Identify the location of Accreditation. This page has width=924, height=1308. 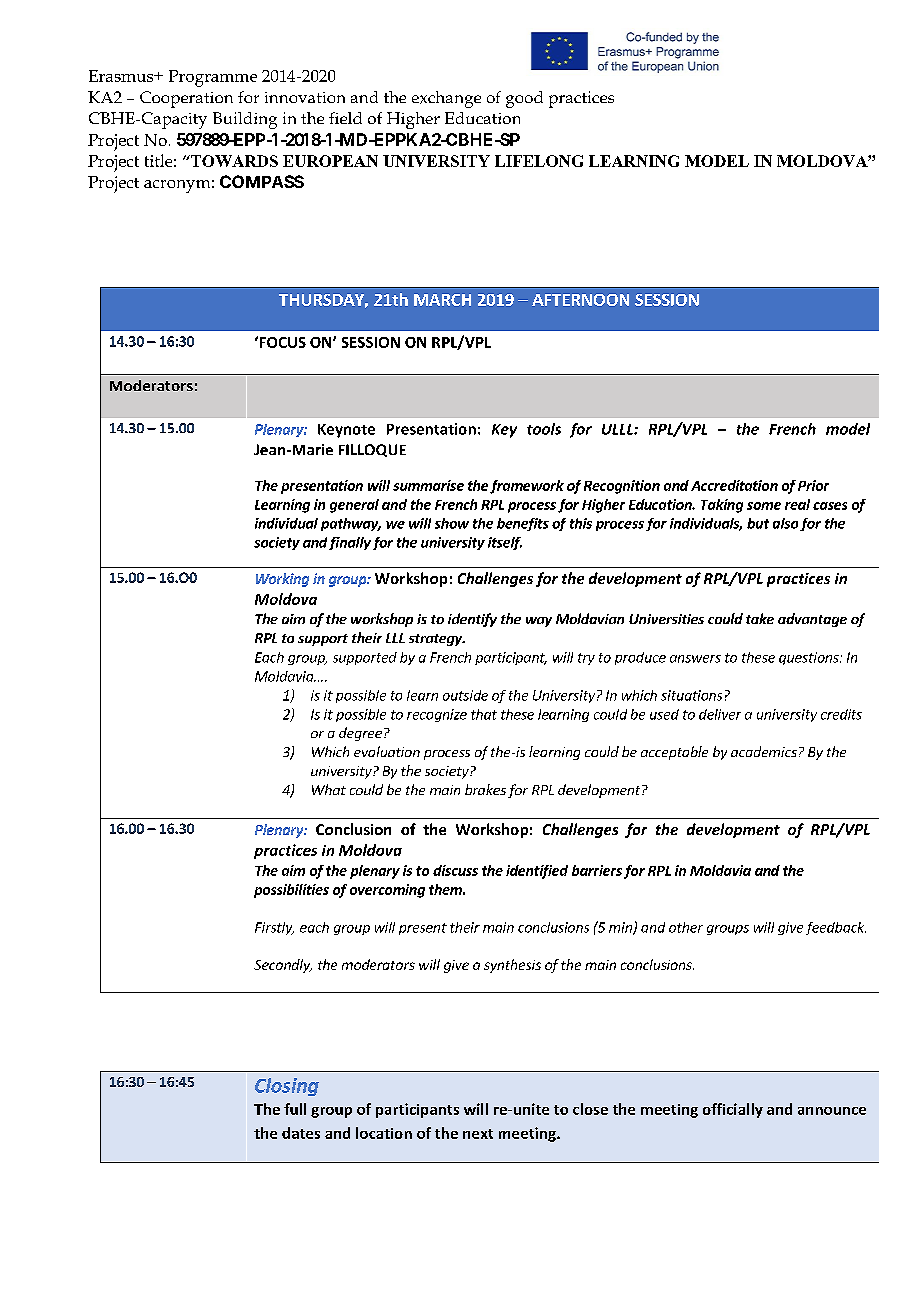
(734, 485).
